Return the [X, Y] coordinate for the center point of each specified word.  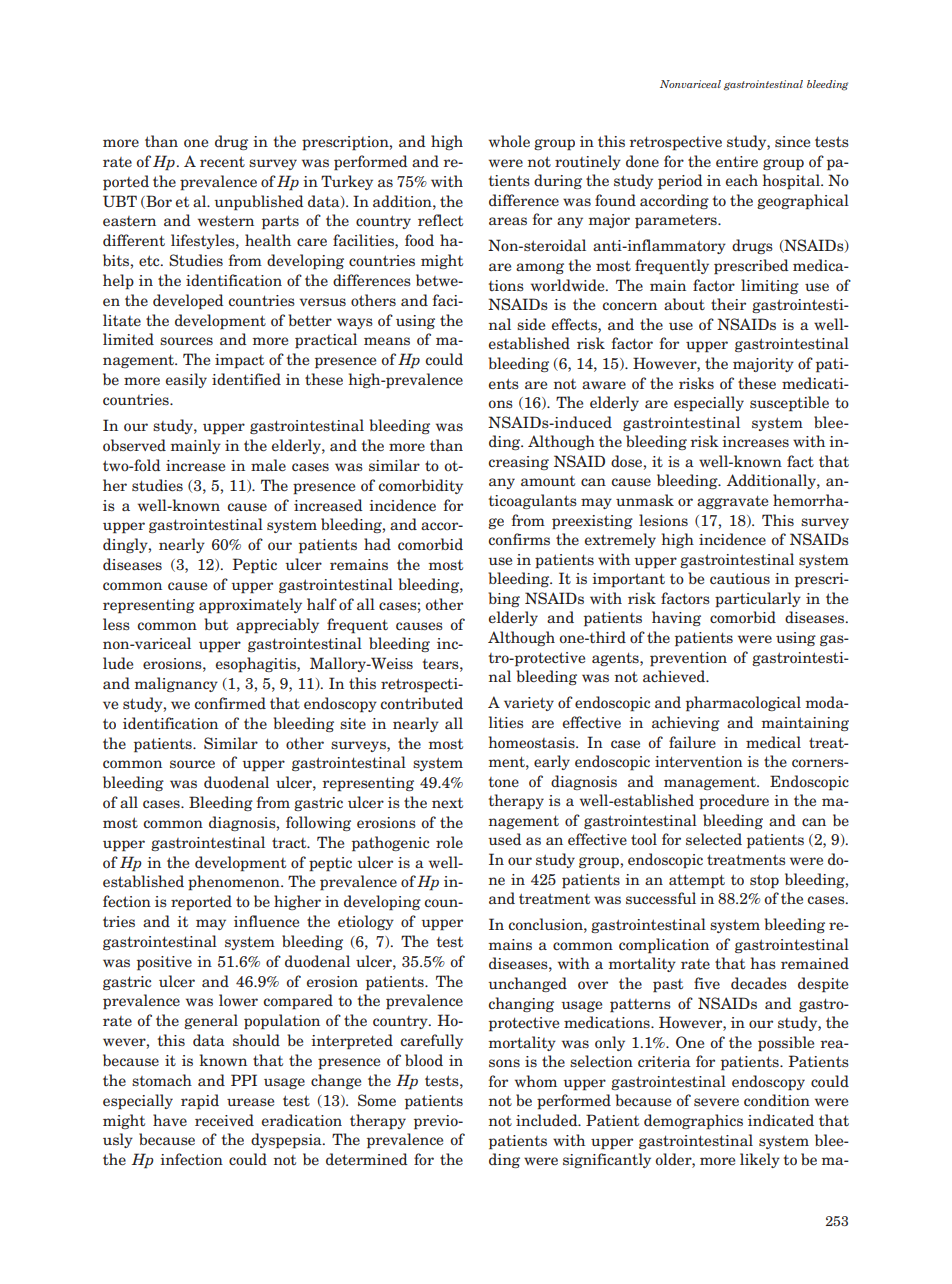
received [224, 1120]
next [447, 803]
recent [222, 162]
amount [548, 481]
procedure [734, 802]
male [268, 465]
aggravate [732, 502]
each [742, 180]
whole [509, 141]
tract [290, 843]
